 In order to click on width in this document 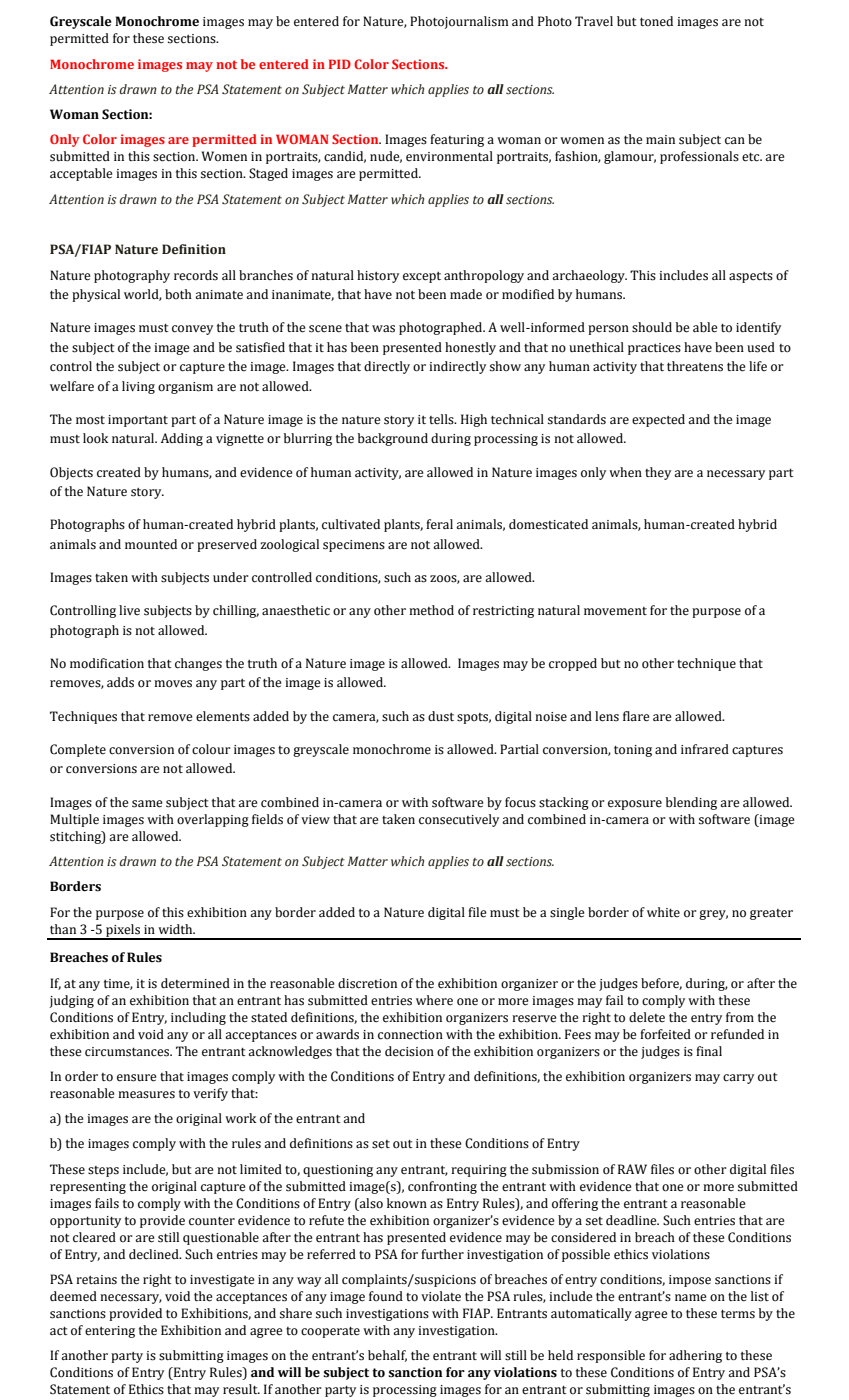, I will do `click(176, 929)`.
